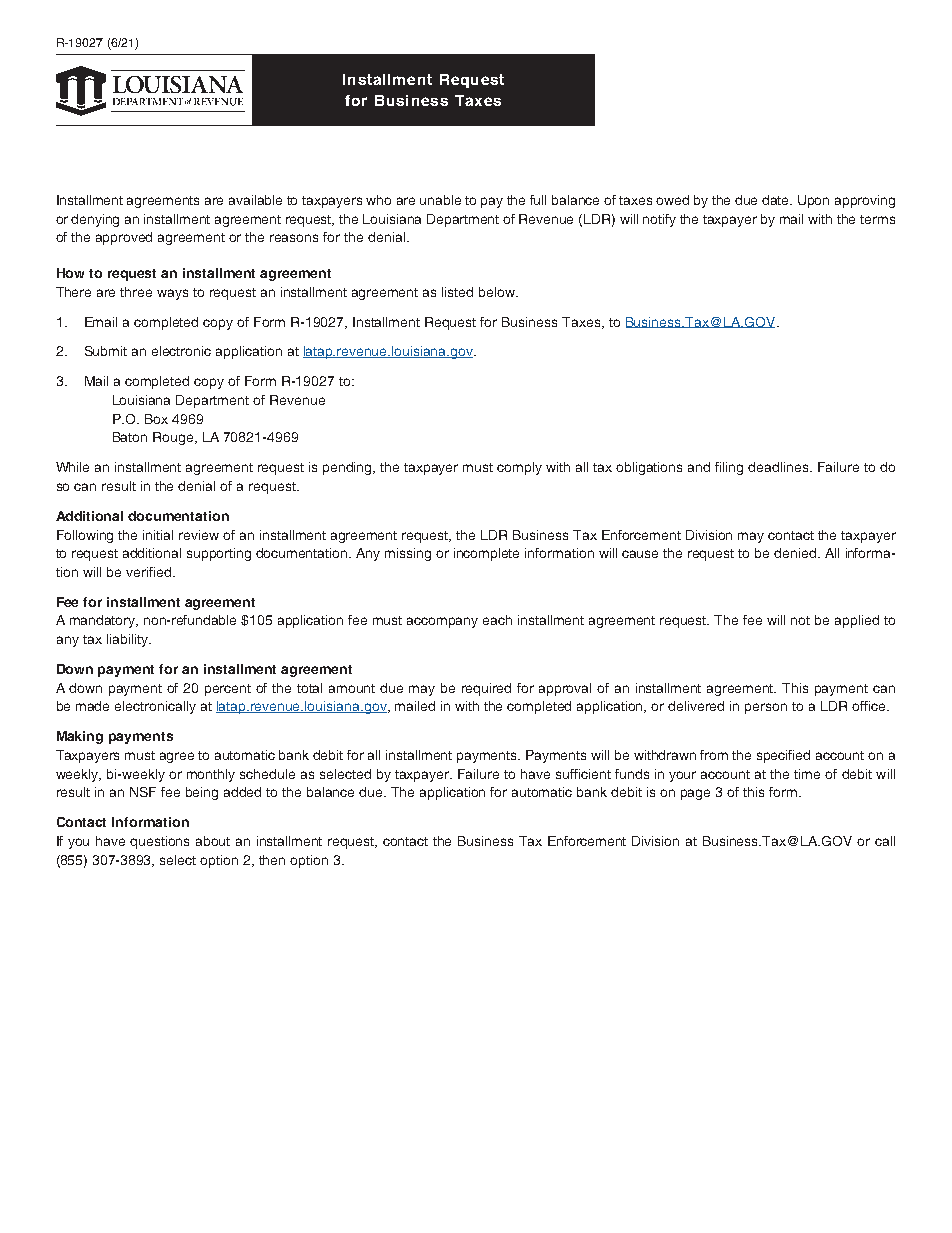  What do you see at coordinates (457, 292) in the screenshot?
I see `listed` at bounding box center [457, 292].
